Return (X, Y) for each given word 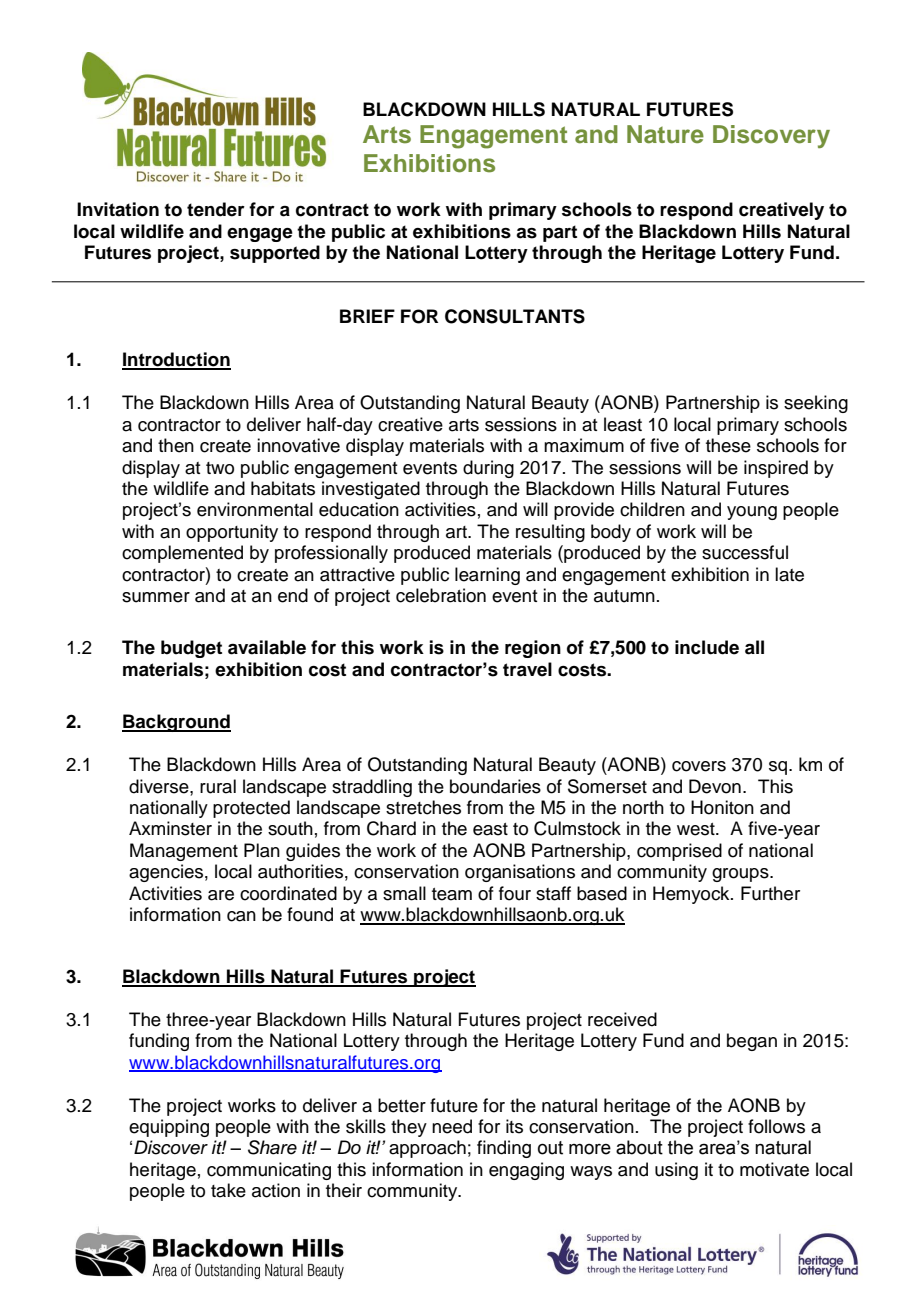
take (228, 1190)
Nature (665, 134)
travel (527, 669)
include (707, 647)
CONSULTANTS (515, 316)
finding (504, 1149)
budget (191, 649)
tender (216, 209)
